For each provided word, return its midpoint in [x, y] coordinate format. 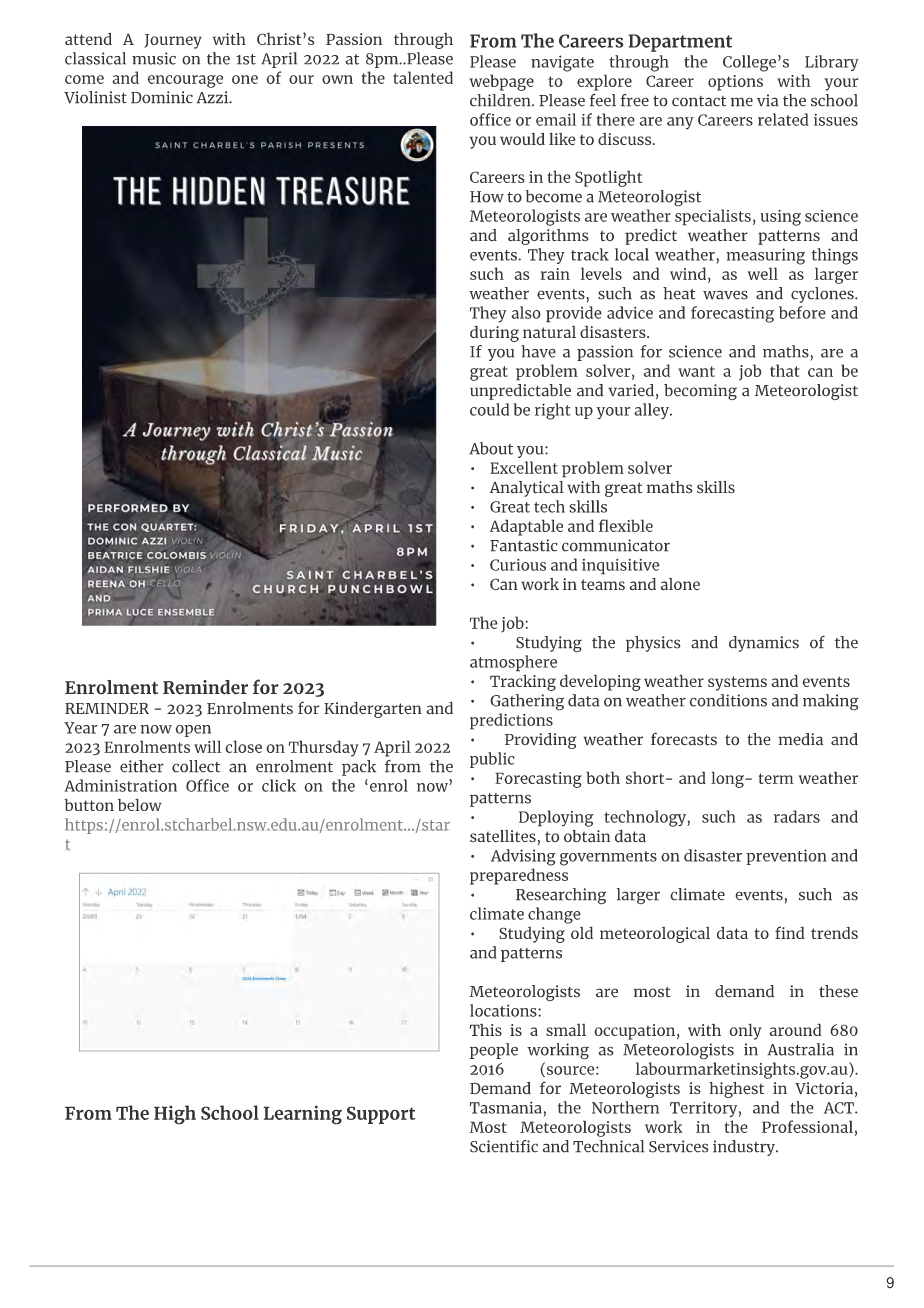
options [735, 83]
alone [680, 584]
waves [725, 295]
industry [745, 1148]
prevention [786, 857]
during [494, 333]
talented [423, 77]
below [140, 804]
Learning [302, 1115]
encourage [185, 81]
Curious [518, 564]
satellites [503, 836]
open [193, 731]
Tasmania [505, 1107]
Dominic [162, 97]
